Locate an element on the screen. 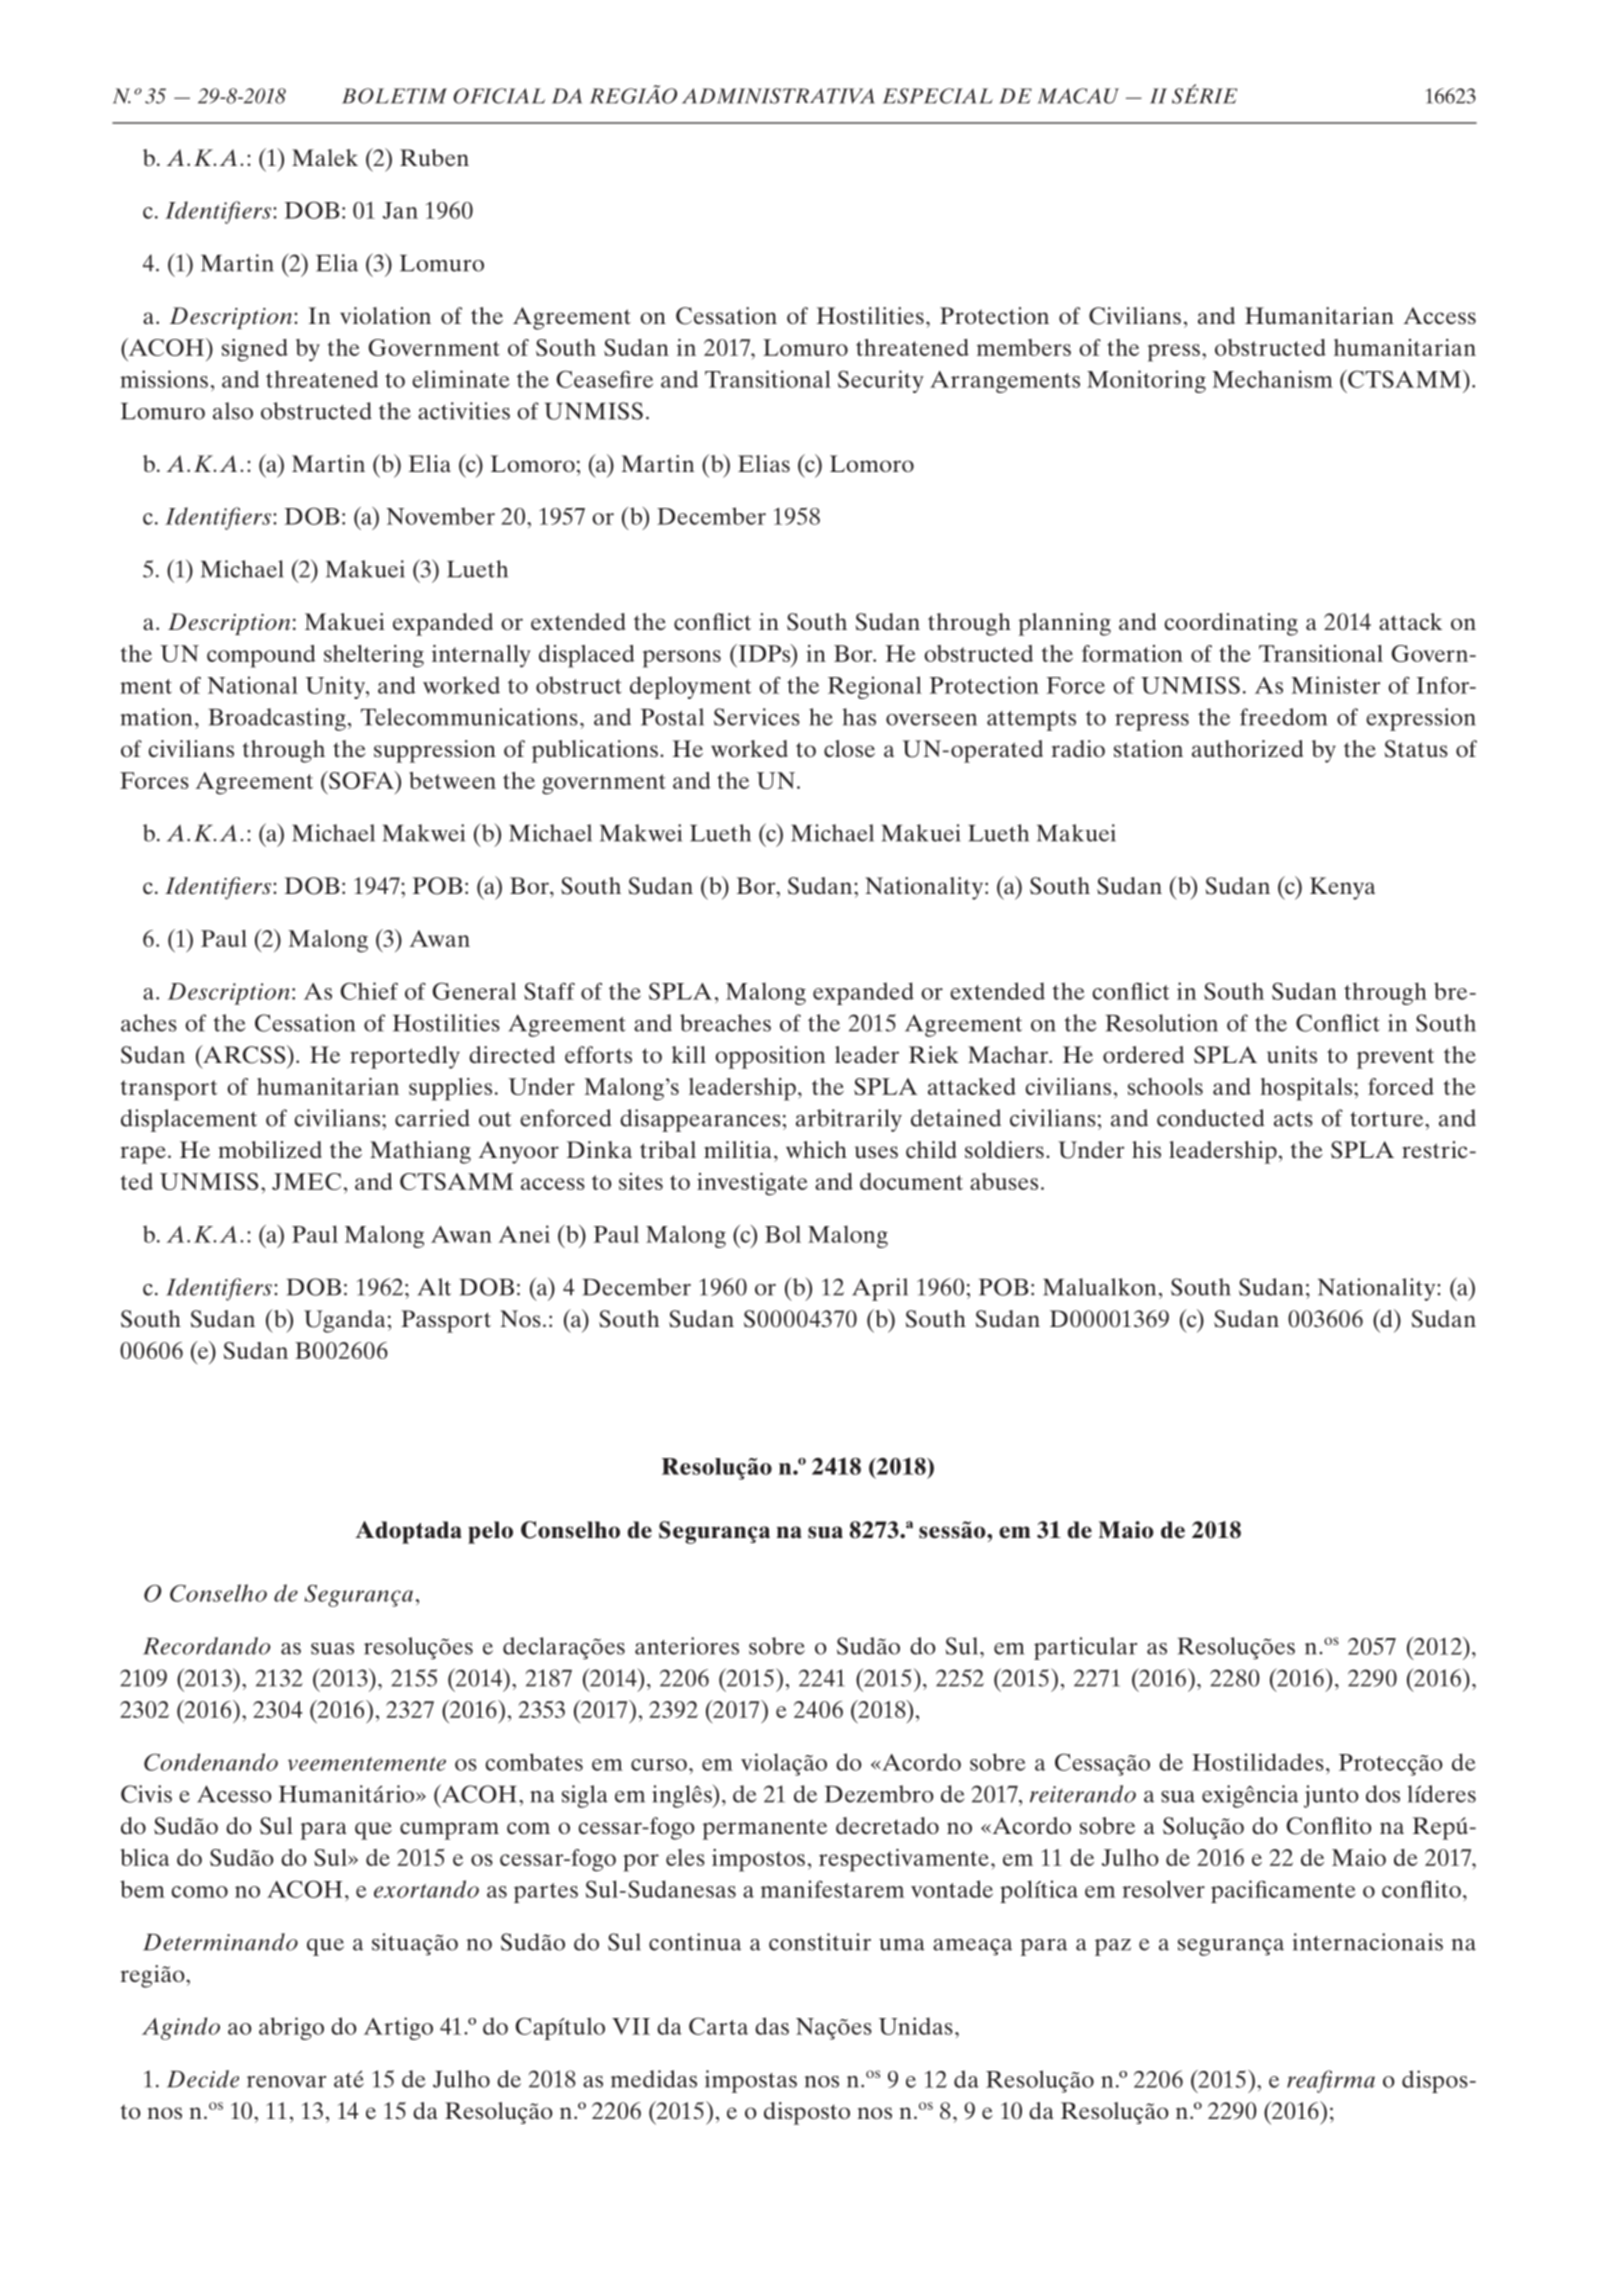 Image resolution: width=1604 pixels, height=2286 pixels. ESPECIAL is located at coordinates (938, 96).
